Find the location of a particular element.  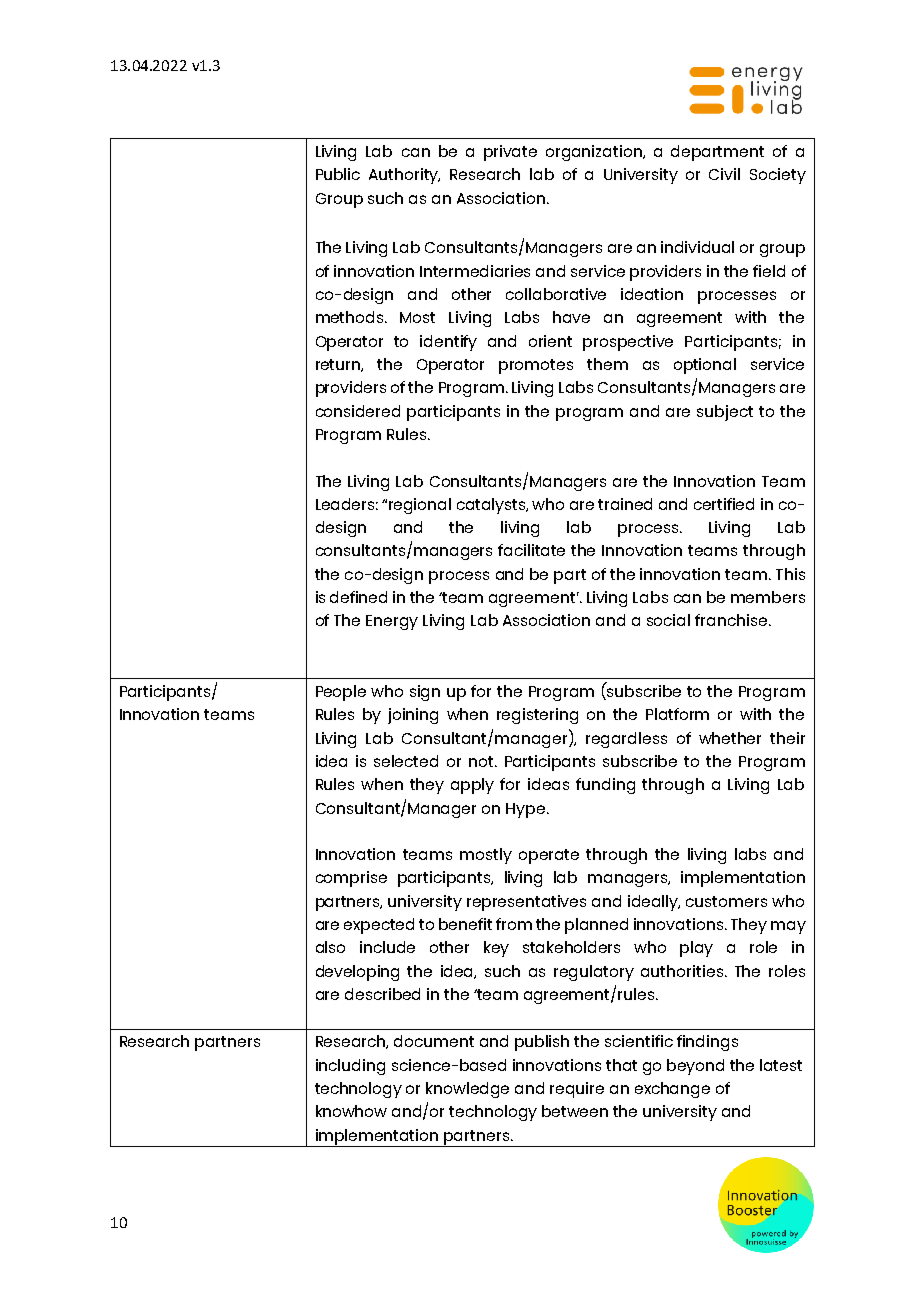

Civil is located at coordinates (724, 174).
